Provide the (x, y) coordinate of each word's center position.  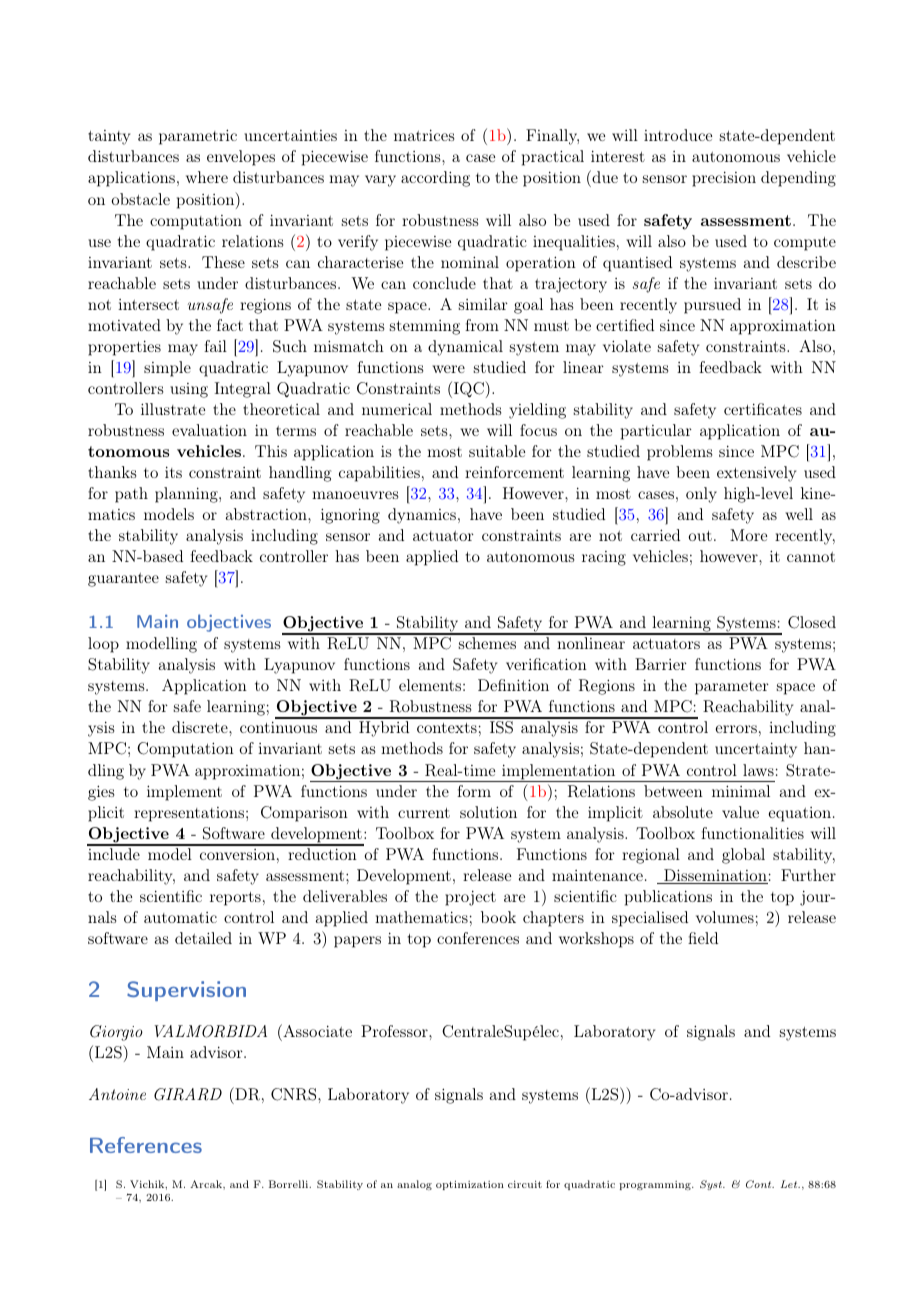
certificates (763, 409)
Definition (513, 685)
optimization (470, 1185)
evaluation (209, 430)
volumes (725, 917)
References (146, 1145)
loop (103, 645)
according (435, 179)
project (470, 898)
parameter (732, 688)
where (207, 177)
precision (724, 179)
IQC (468, 389)
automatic (180, 917)
